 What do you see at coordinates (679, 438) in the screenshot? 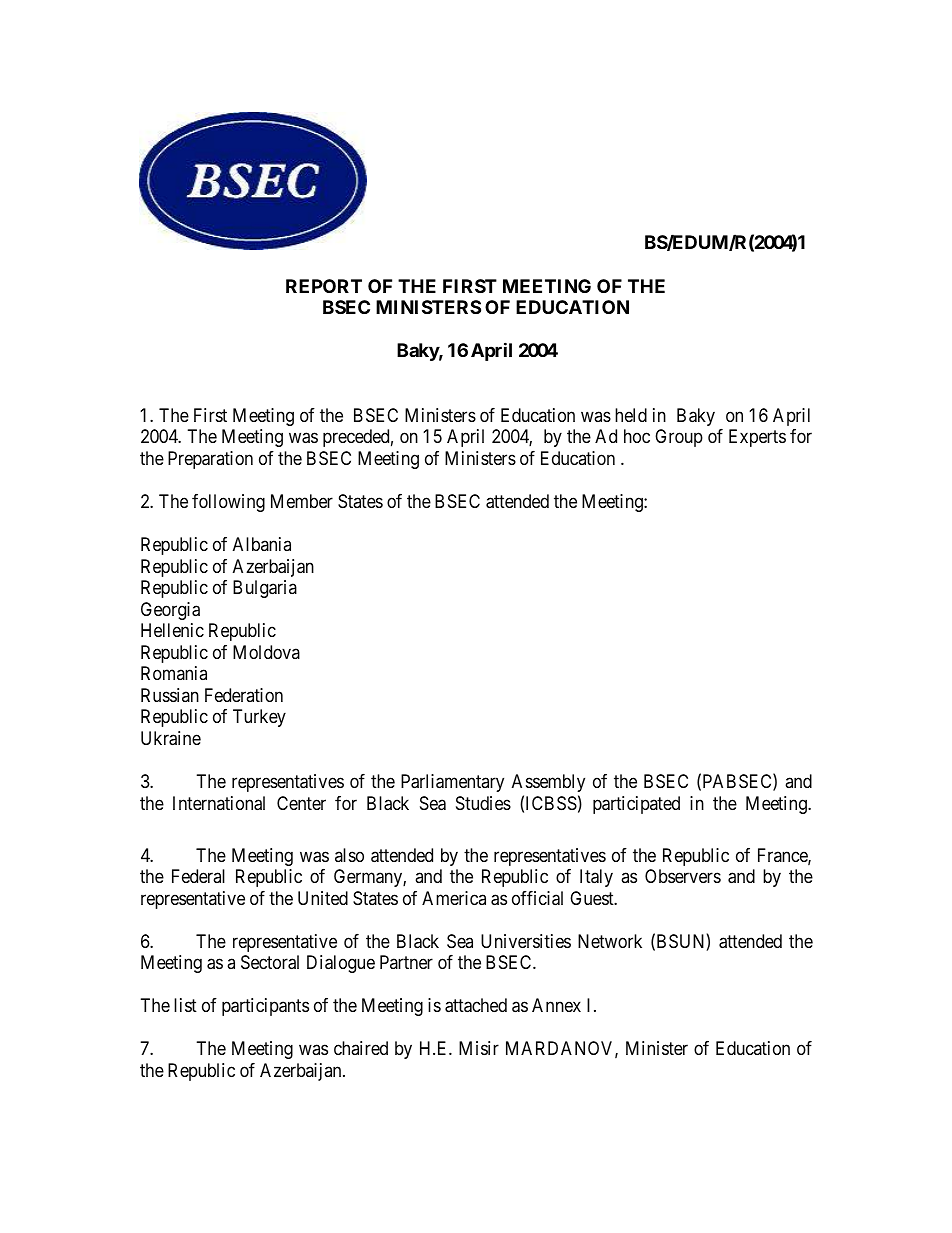
I see `Group` at bounding box center [679, 438].
